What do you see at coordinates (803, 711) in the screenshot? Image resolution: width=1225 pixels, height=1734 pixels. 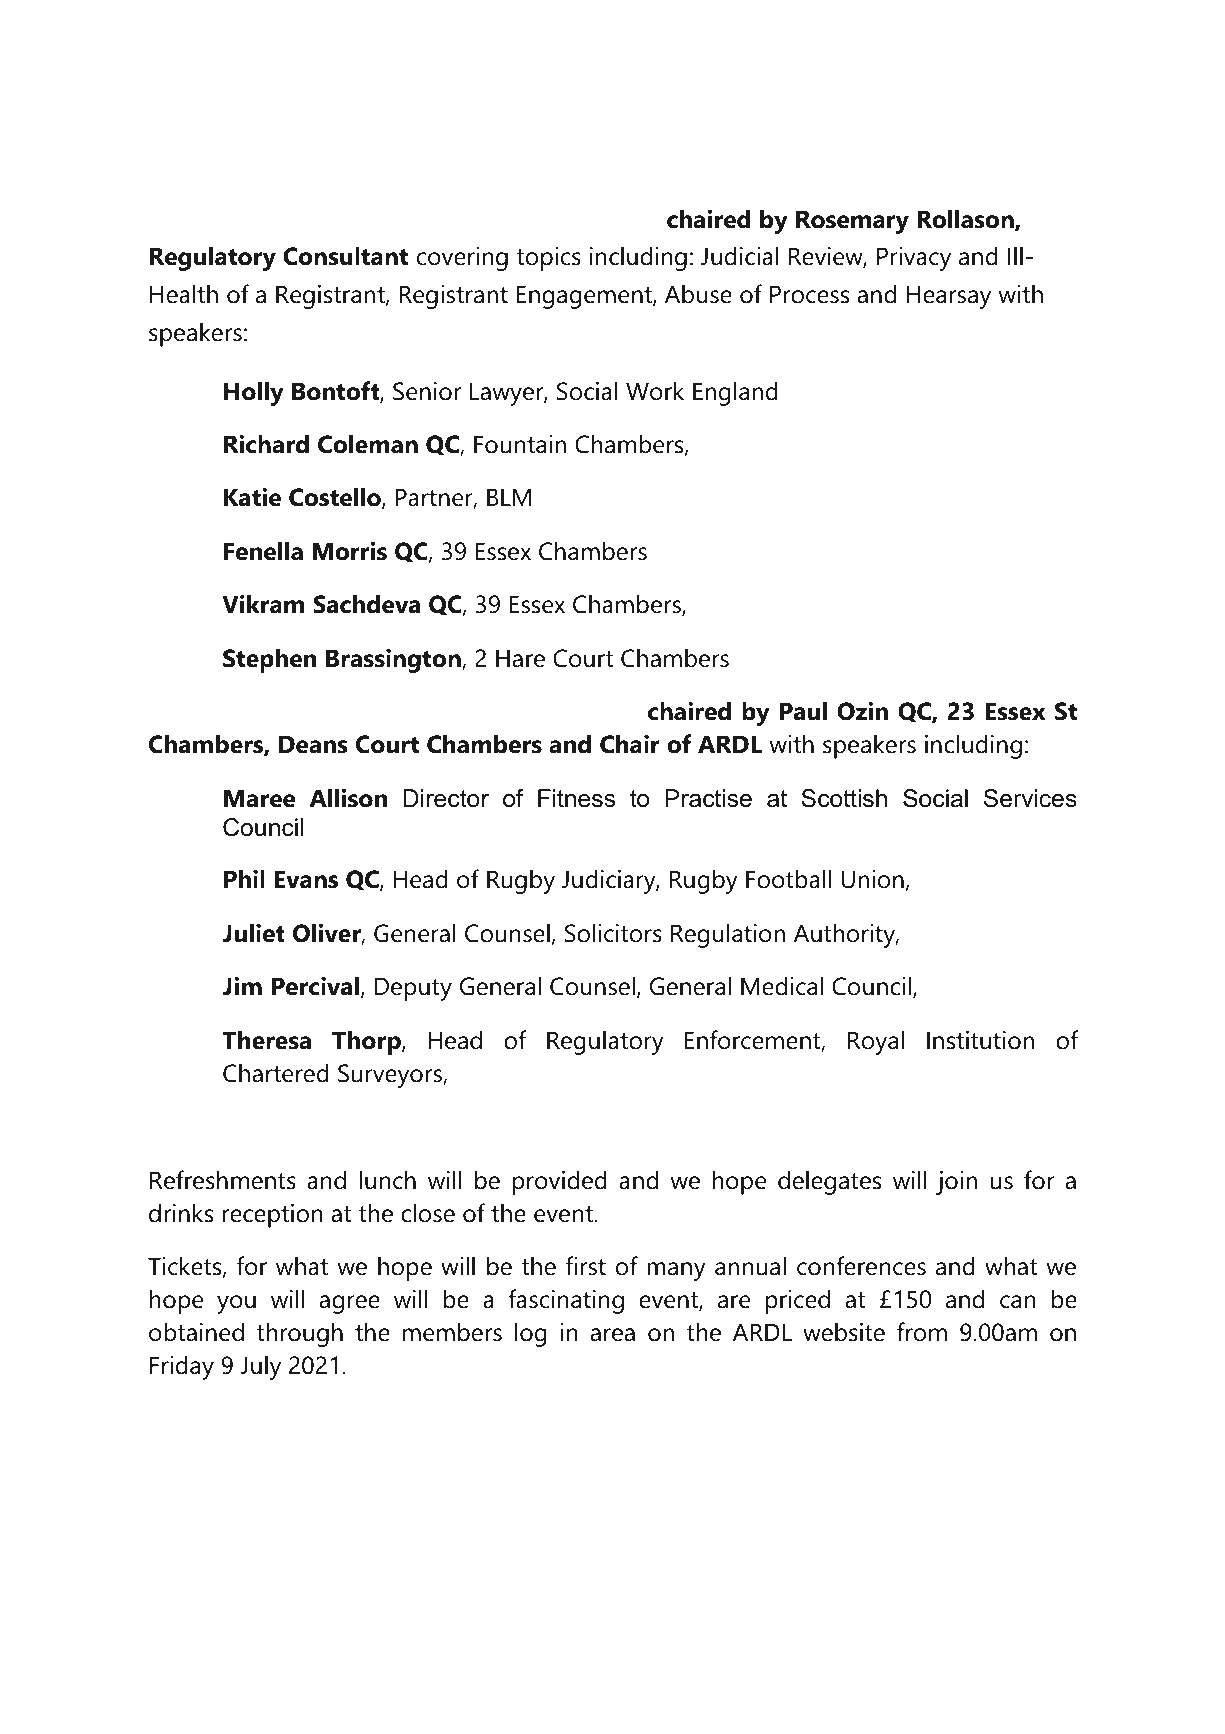 I see `Paul` at bounding box center [803, 711].
